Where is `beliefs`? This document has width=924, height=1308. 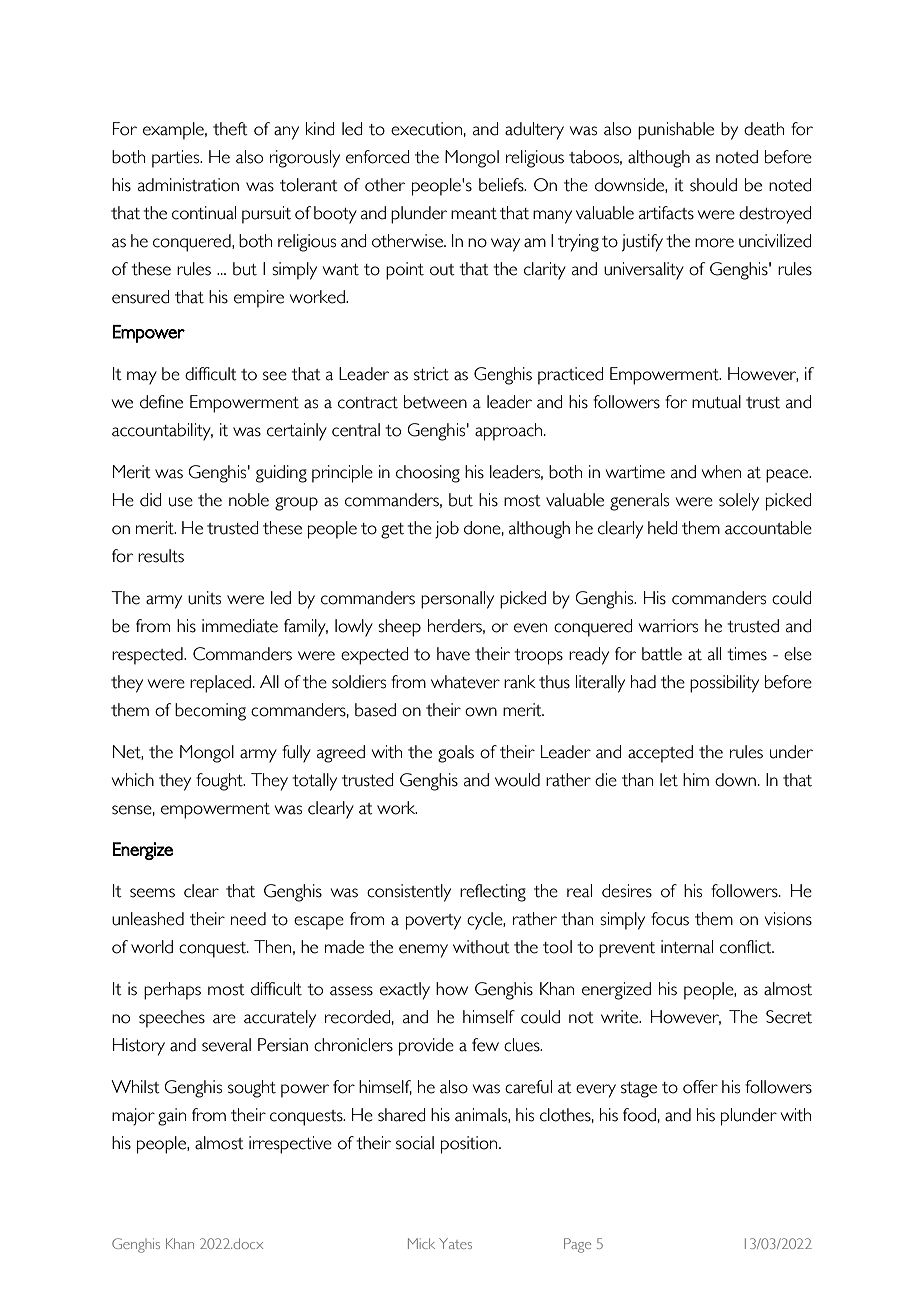
beliefs is located at coordinates (502, 185).
